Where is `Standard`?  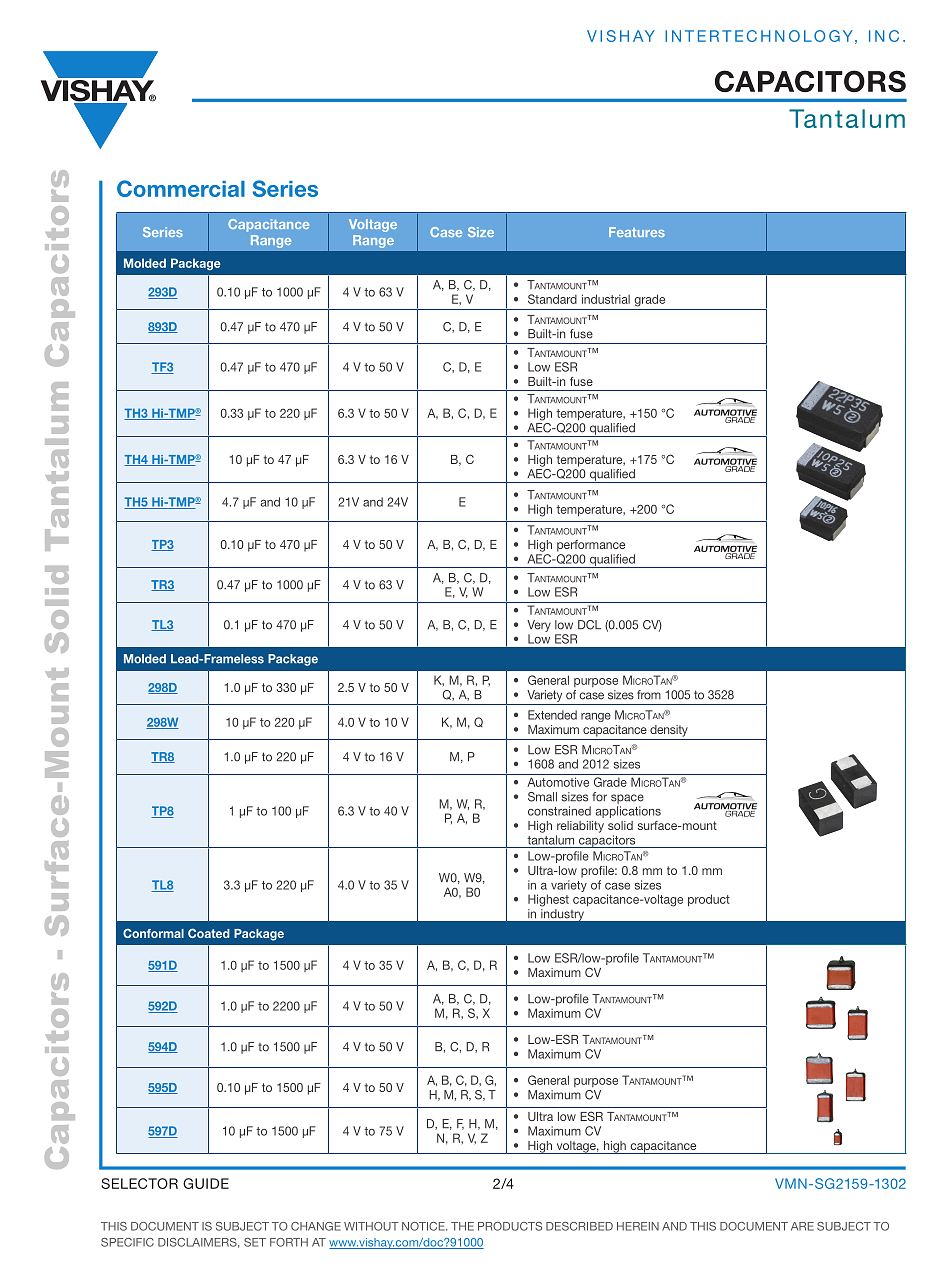
Standard is located at coordinates (552, 299).
